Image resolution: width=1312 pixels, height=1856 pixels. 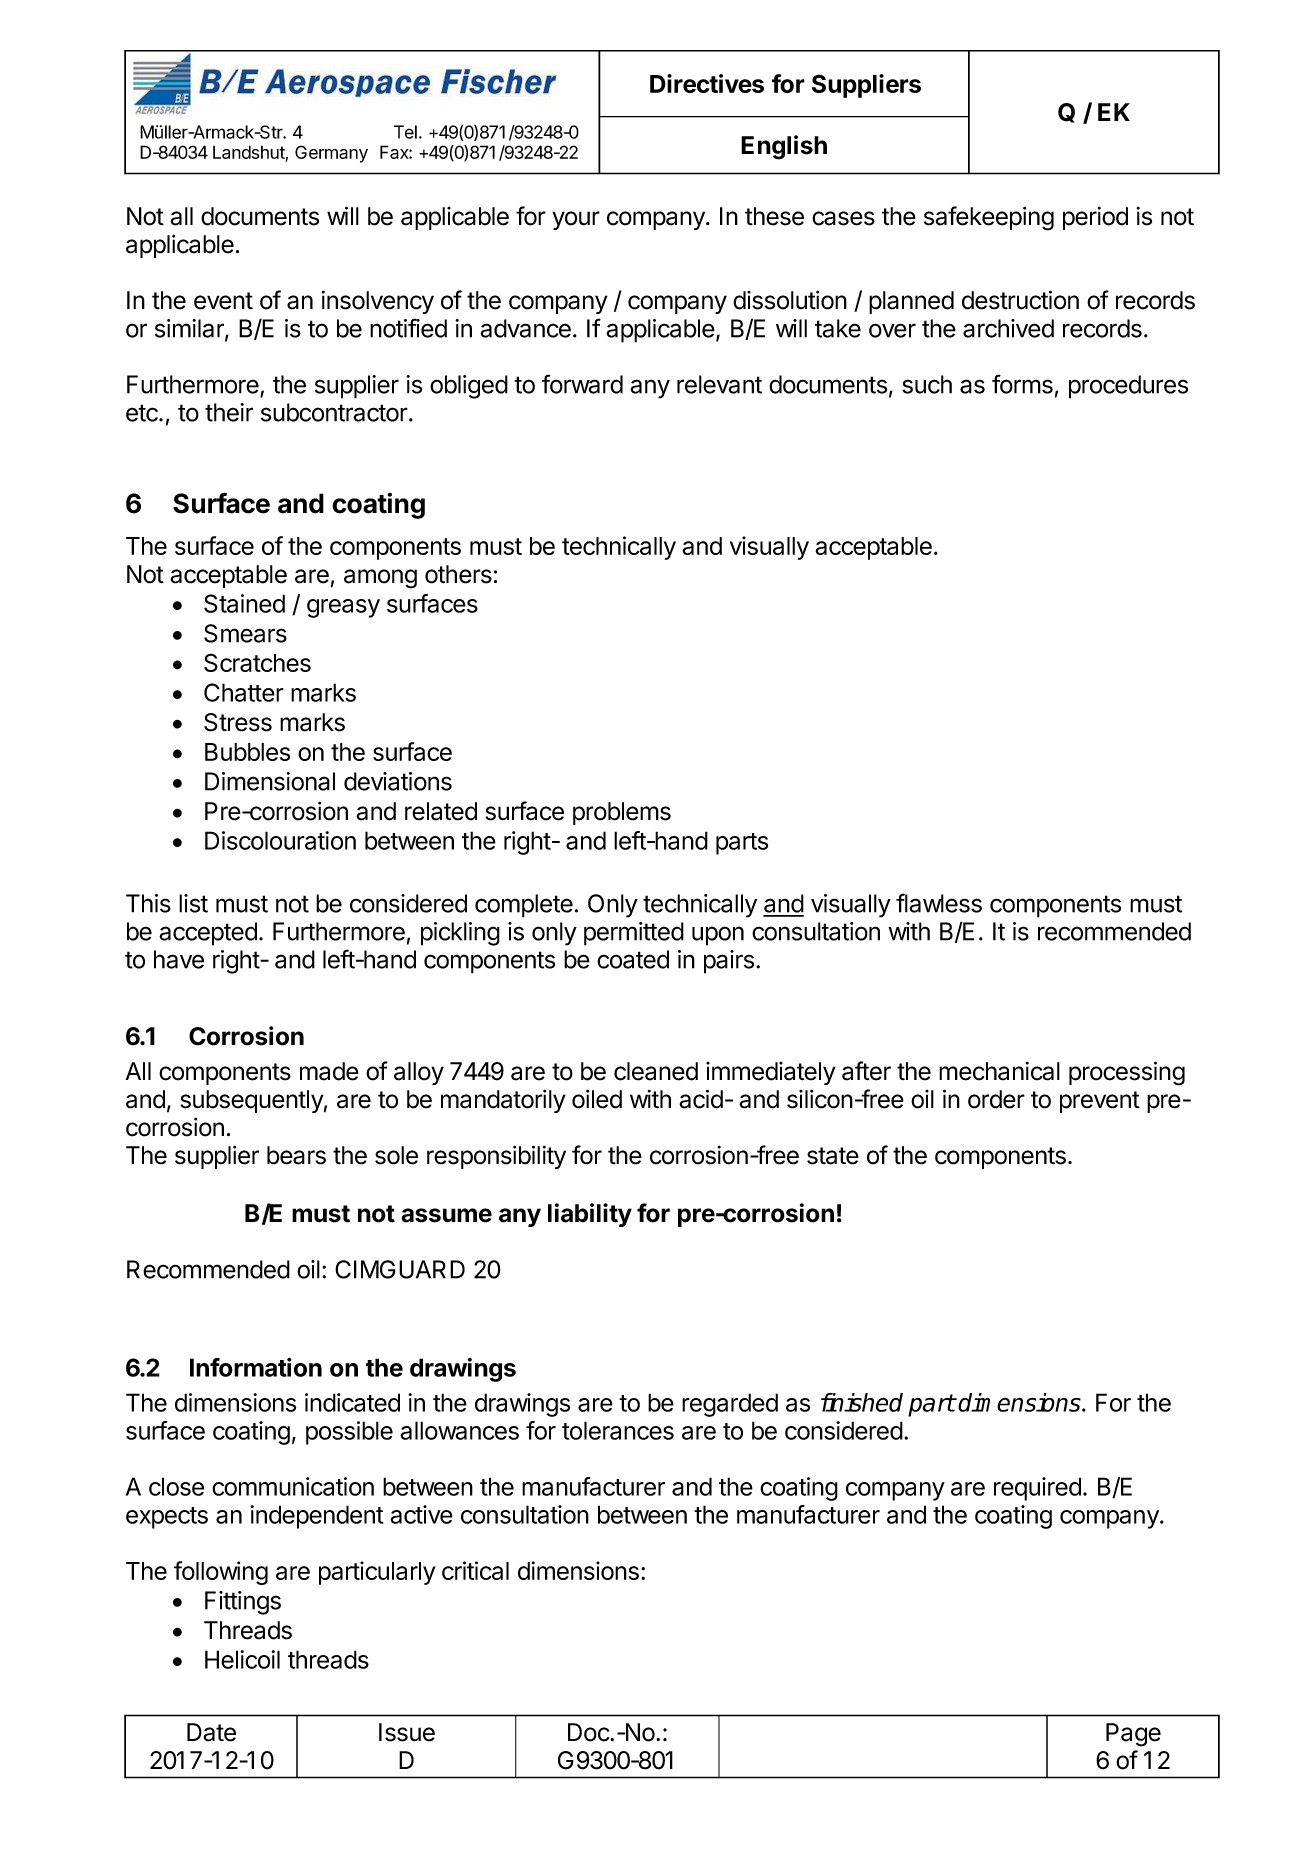 I want to click on Page, so click(x=1133, y=1735).
